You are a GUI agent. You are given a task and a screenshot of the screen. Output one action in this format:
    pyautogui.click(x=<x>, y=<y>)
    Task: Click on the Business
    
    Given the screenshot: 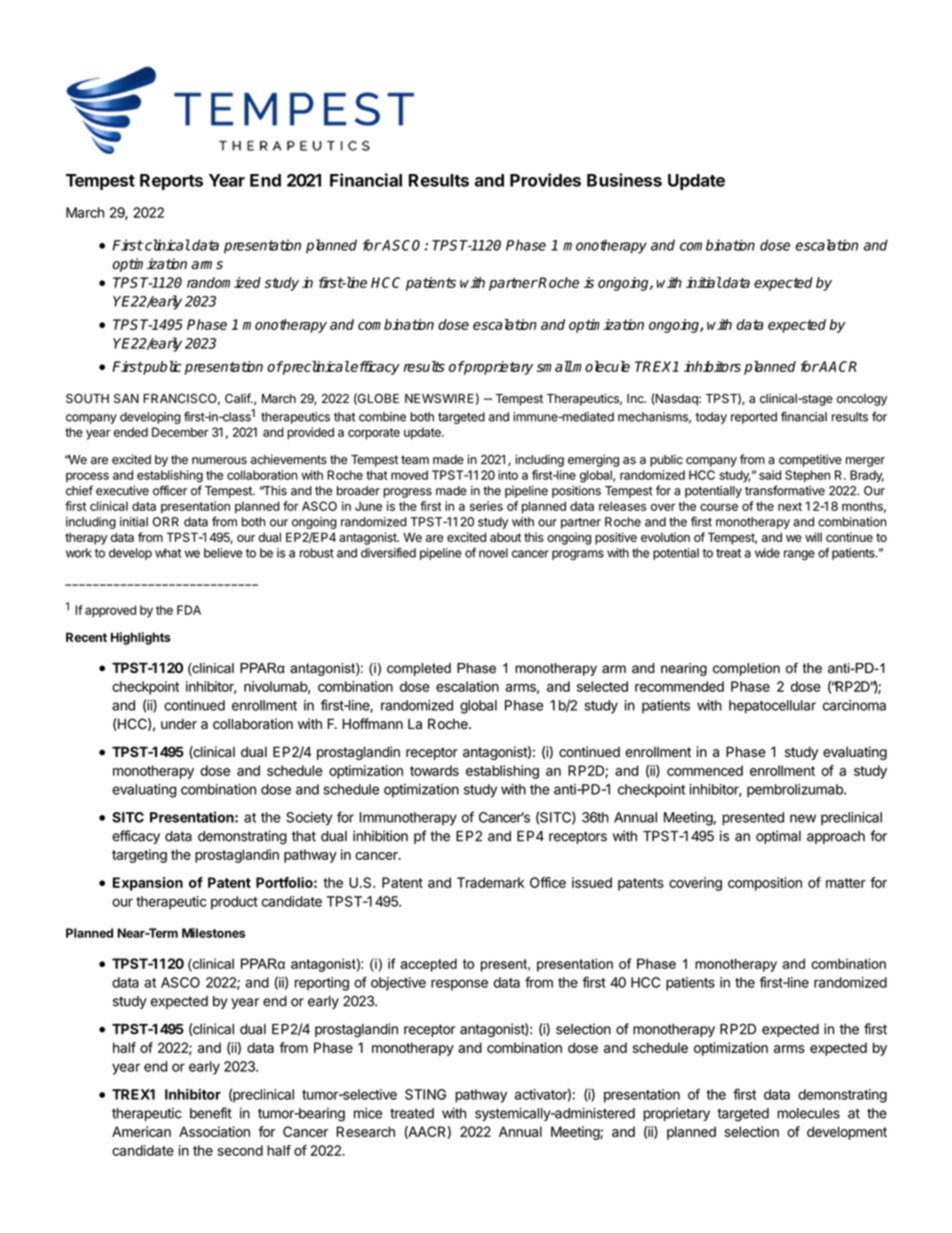 What is the action you would take?
    pyautogui.click(x=624, y=180)
